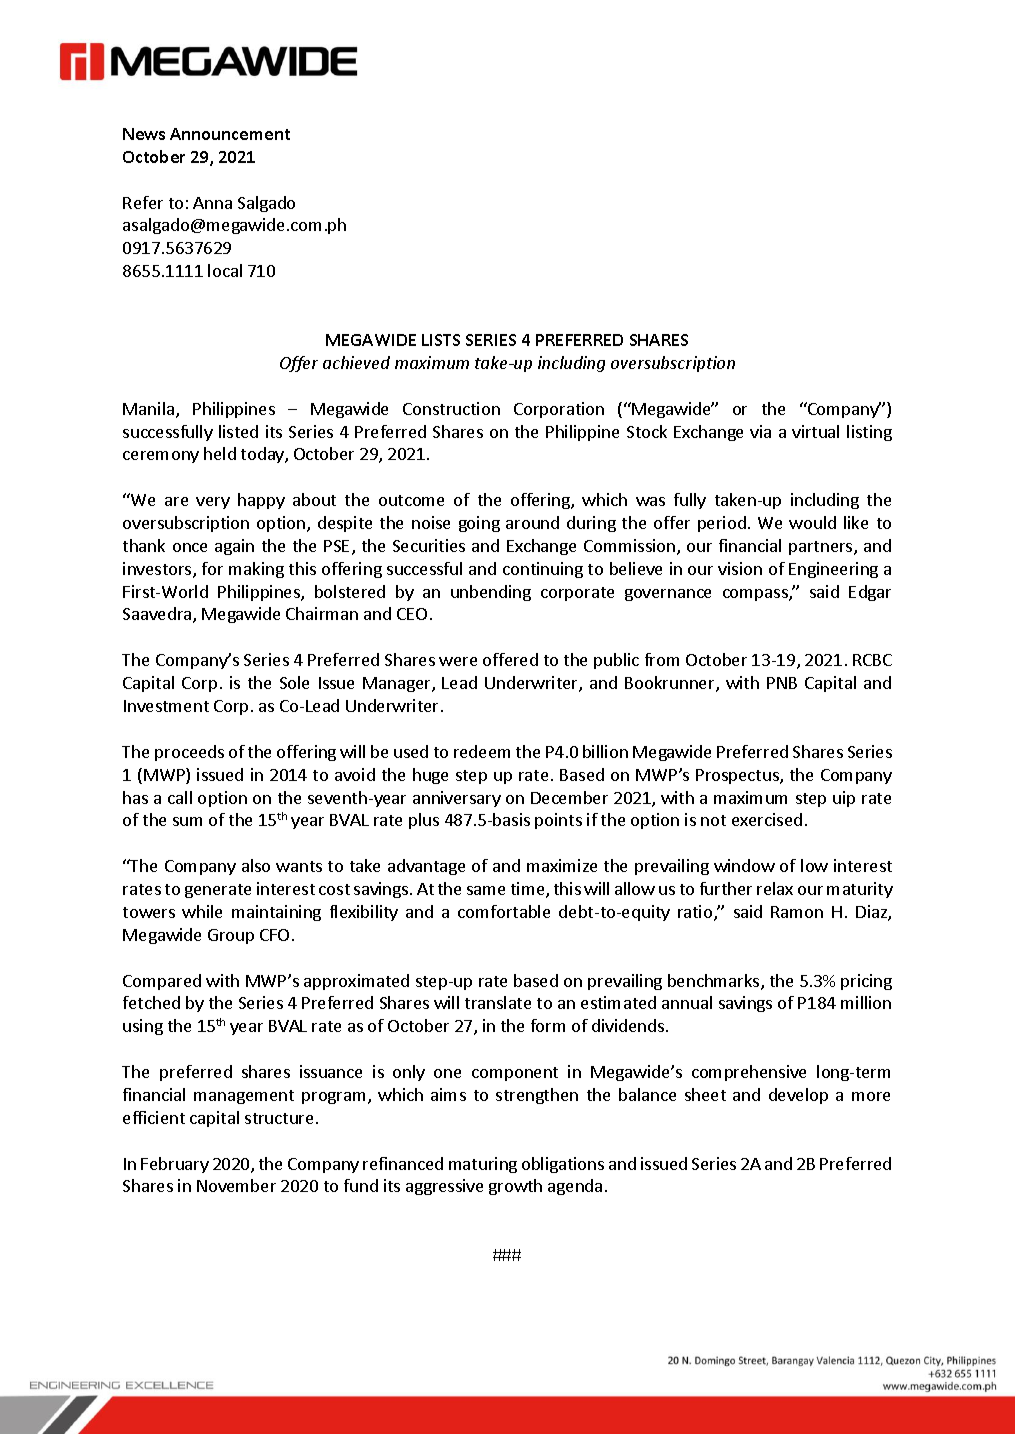 Image resolution: width=1015 pixels, height=1434 pixels. Describe the element at coordinates (294, 682) in the screenshot. I see `Sole` at that location.
